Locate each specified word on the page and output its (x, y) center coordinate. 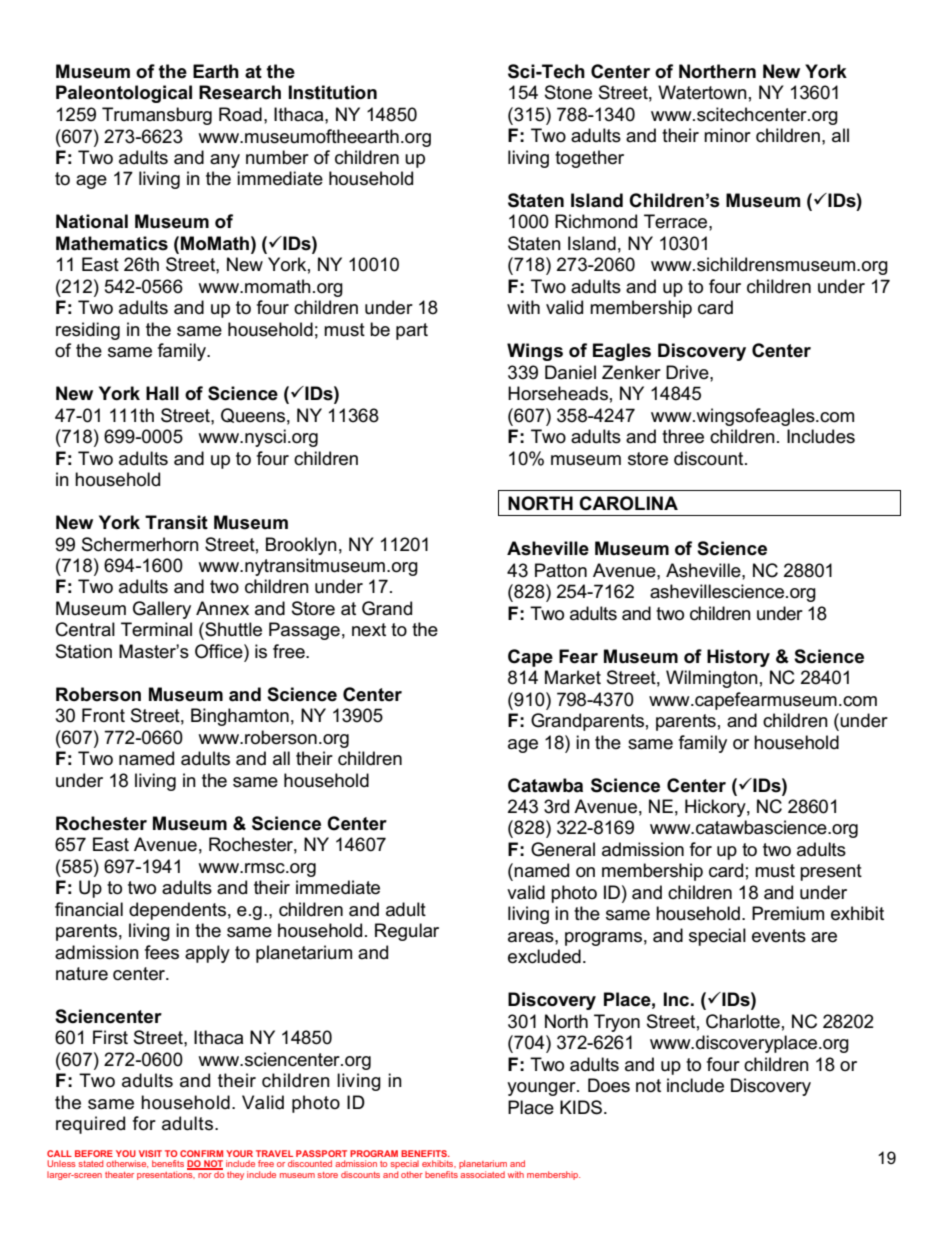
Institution (333, 92)
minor (727, 135)
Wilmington (712, 679)
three (683, 436)
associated (482, 1174)
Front (103, 715)
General (563, 849)
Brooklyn (301, 546)
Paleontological (124, 94)
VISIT (150, 1153)
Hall (162, 393)
